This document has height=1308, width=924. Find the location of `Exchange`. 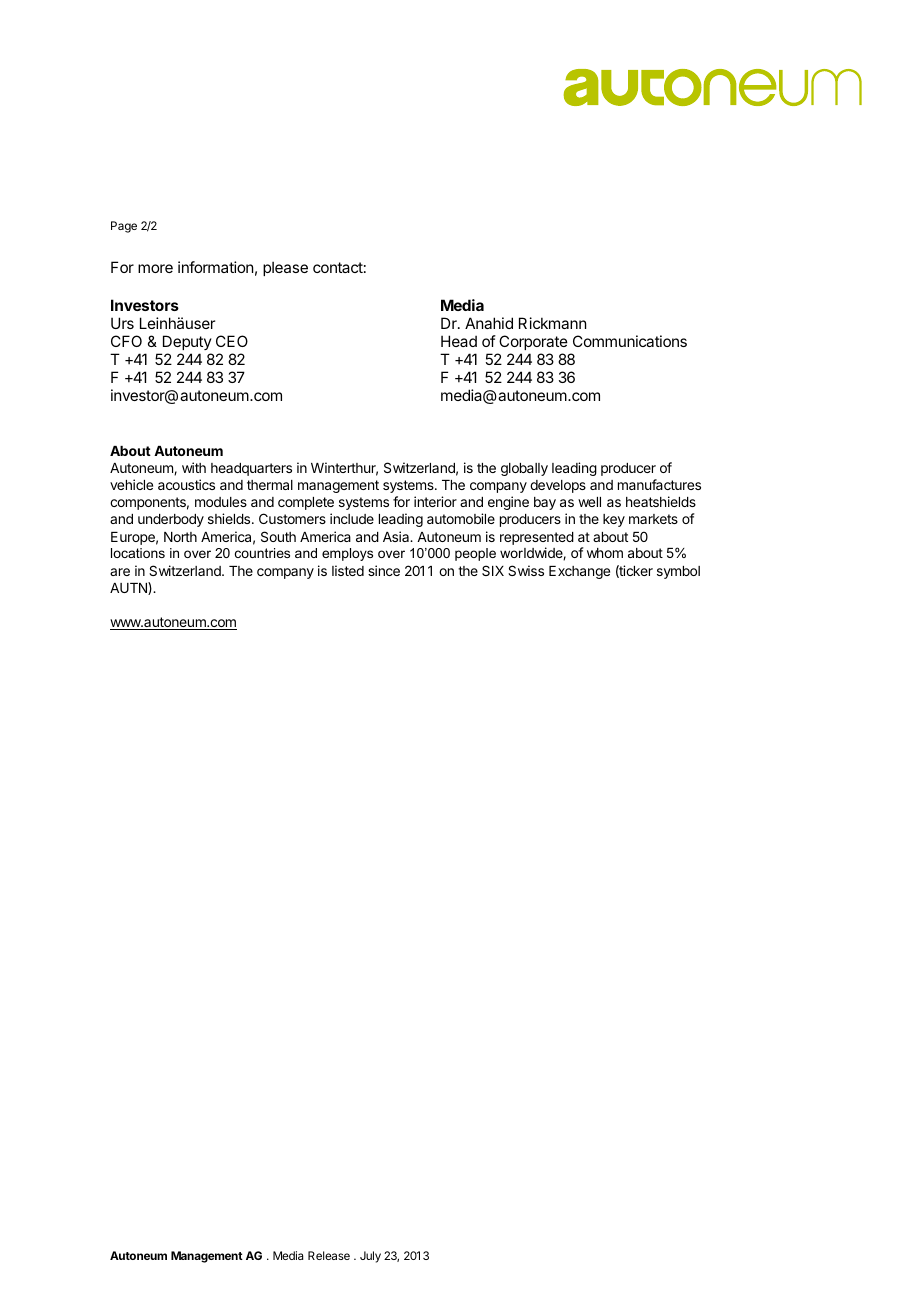

Exchange is located at coordinates (579, 572).
